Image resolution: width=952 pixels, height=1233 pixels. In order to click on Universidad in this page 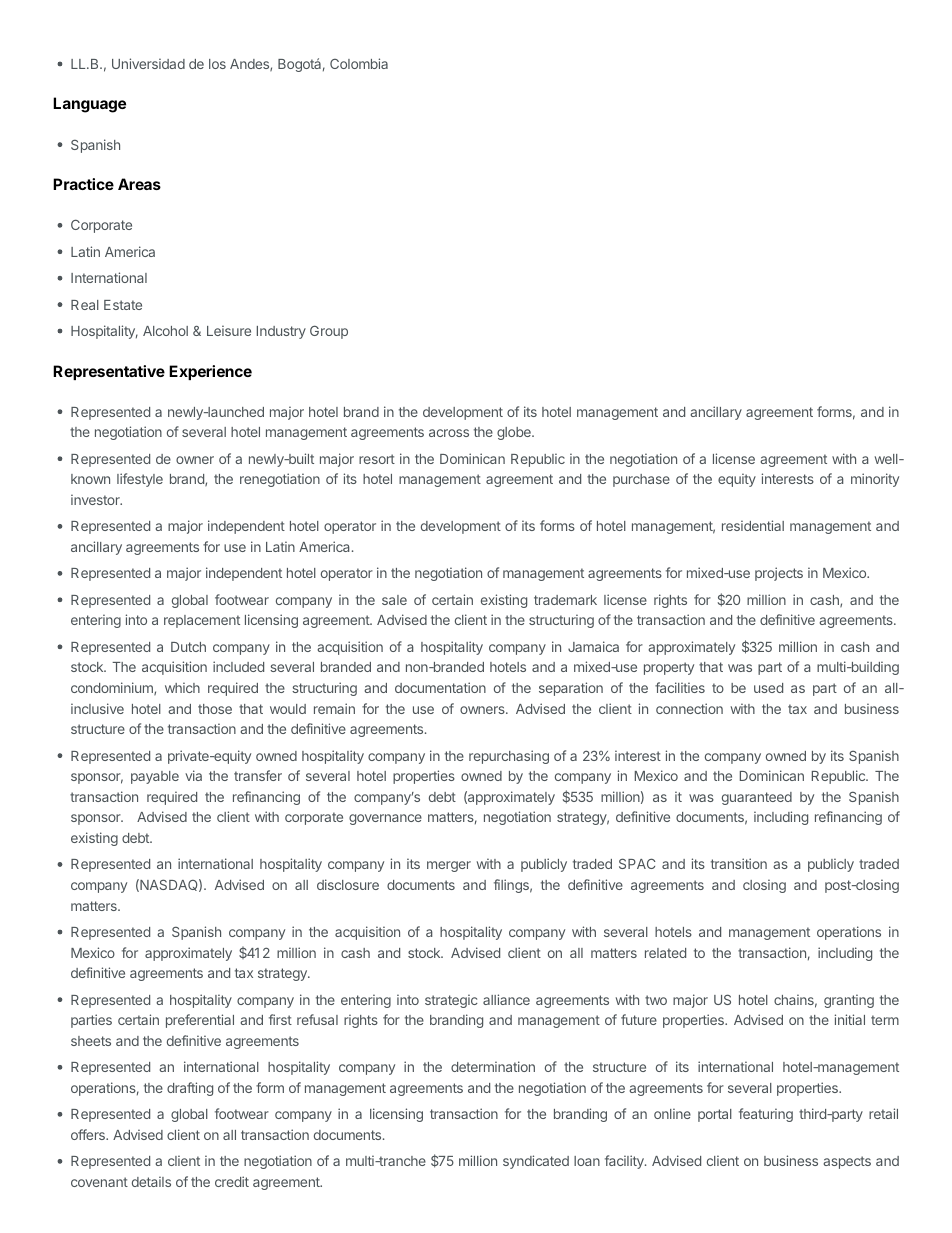, I will do `click(148, 63)`.
